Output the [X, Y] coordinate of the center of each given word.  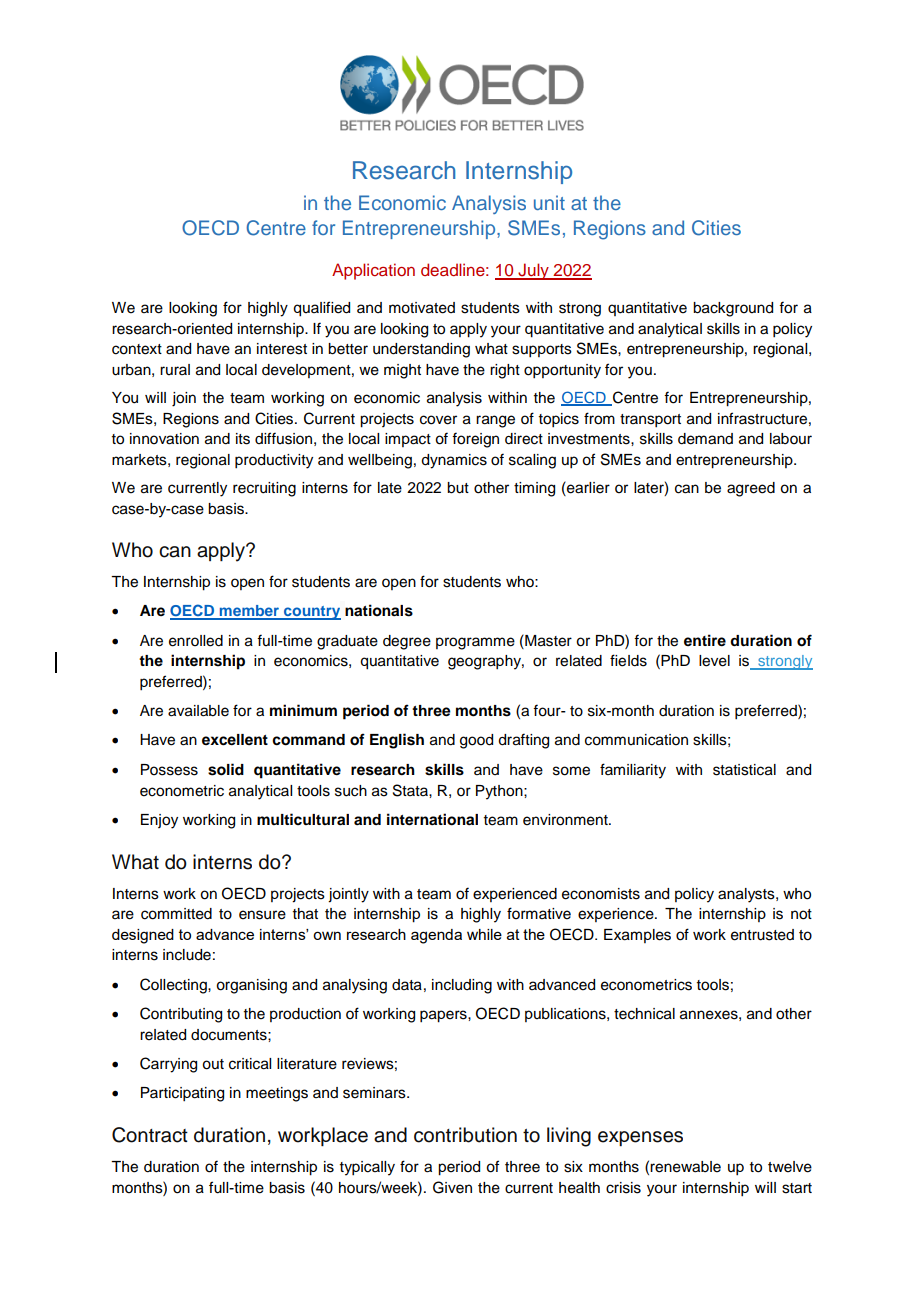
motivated [422, 308]
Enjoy [159, 821]
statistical [744, 770]
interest [282, 349]
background [733, 309]
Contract [150, 1135]
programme [475, 643]
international [432, 819]
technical [644, 1014]
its [243, 439]
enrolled [196, 641]
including [462, 986]
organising [251, 986]
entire [705, 640]
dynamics [454, 461]
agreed [751, 489]
